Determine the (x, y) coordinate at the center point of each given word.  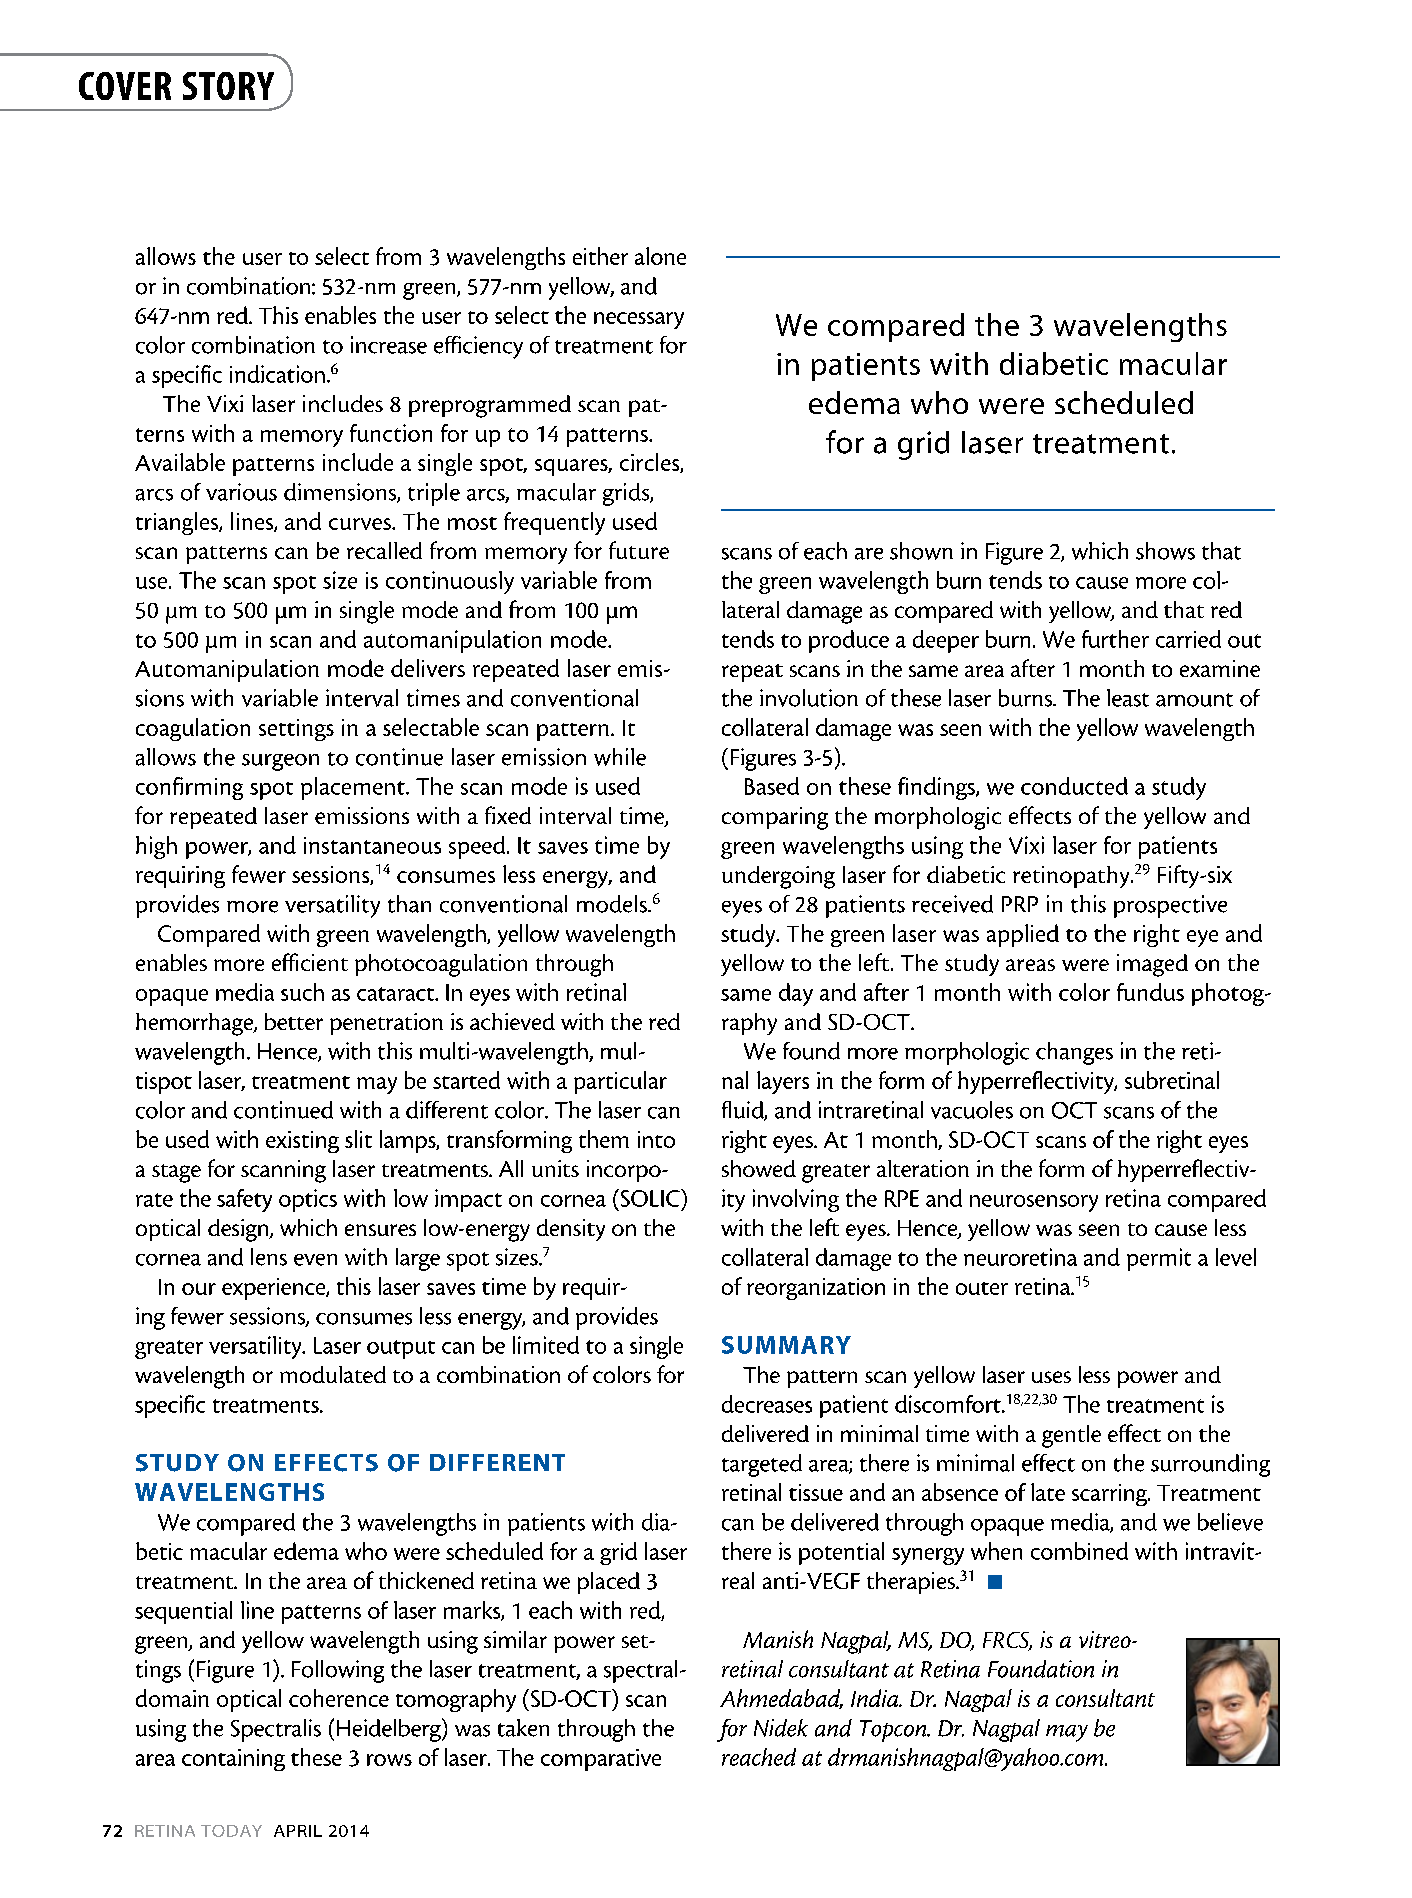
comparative (601, 1760)
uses (1051, 1377)
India (876, 1698)
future (639, 550)
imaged (1152, 965)
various (241, 492)
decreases (767, 1404)
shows (1165, 551)
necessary (639, 320)
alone (660, 256)
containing (233, 1760)
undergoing (778, 877)
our (199, 1289)
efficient (310, 962)
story (228, 86)
